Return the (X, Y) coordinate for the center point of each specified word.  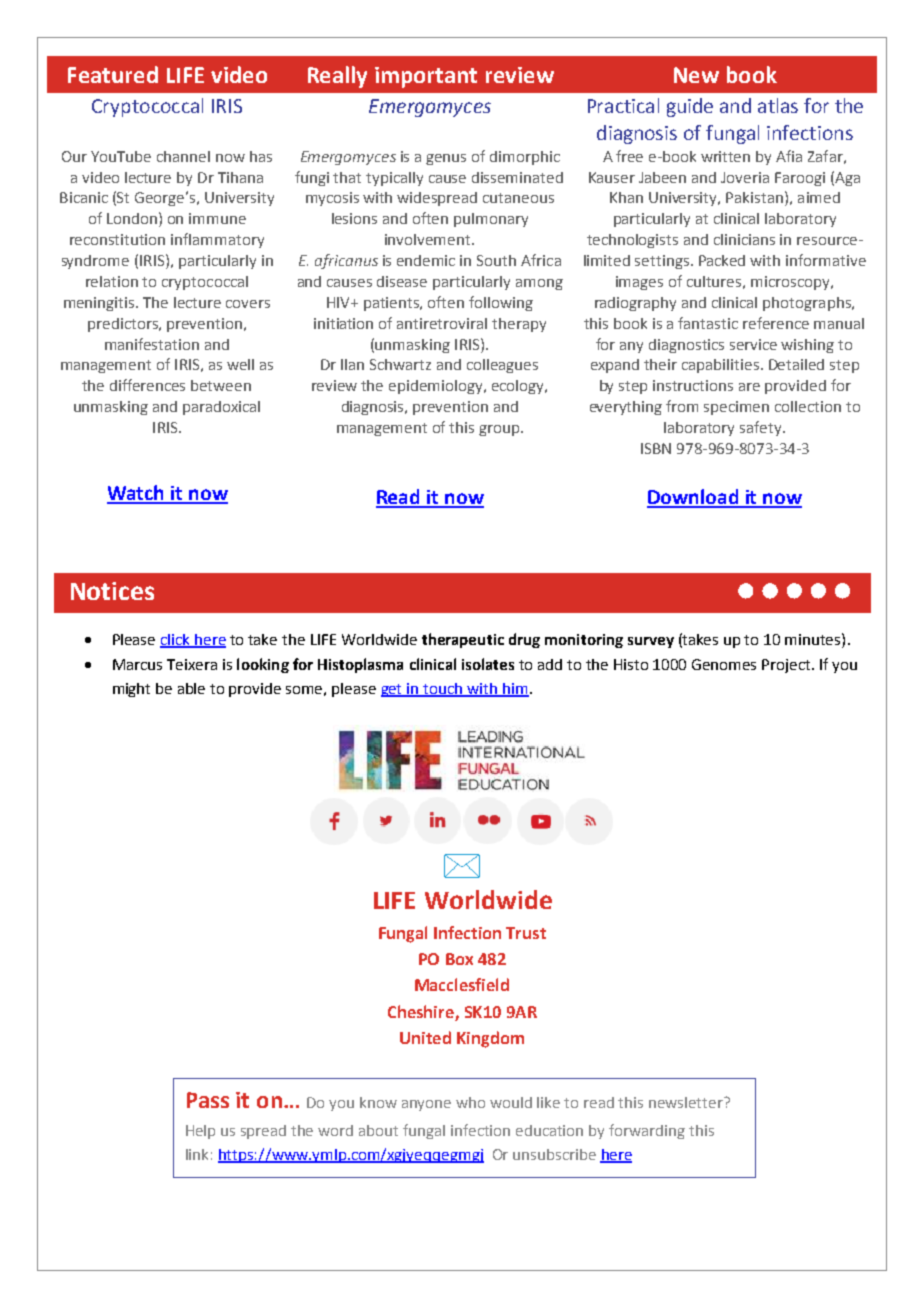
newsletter (687, 1102)
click (176, 641)
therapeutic (463, 640)
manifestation (152, 344)
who (470, 1102)
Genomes (724, 664)
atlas (778, 105)
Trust (526, 933)
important (426, 77)
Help (200, 1132)
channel (183, 156)
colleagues (502, 366)
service (753, 344)
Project (787, 666)
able (191, 688)
